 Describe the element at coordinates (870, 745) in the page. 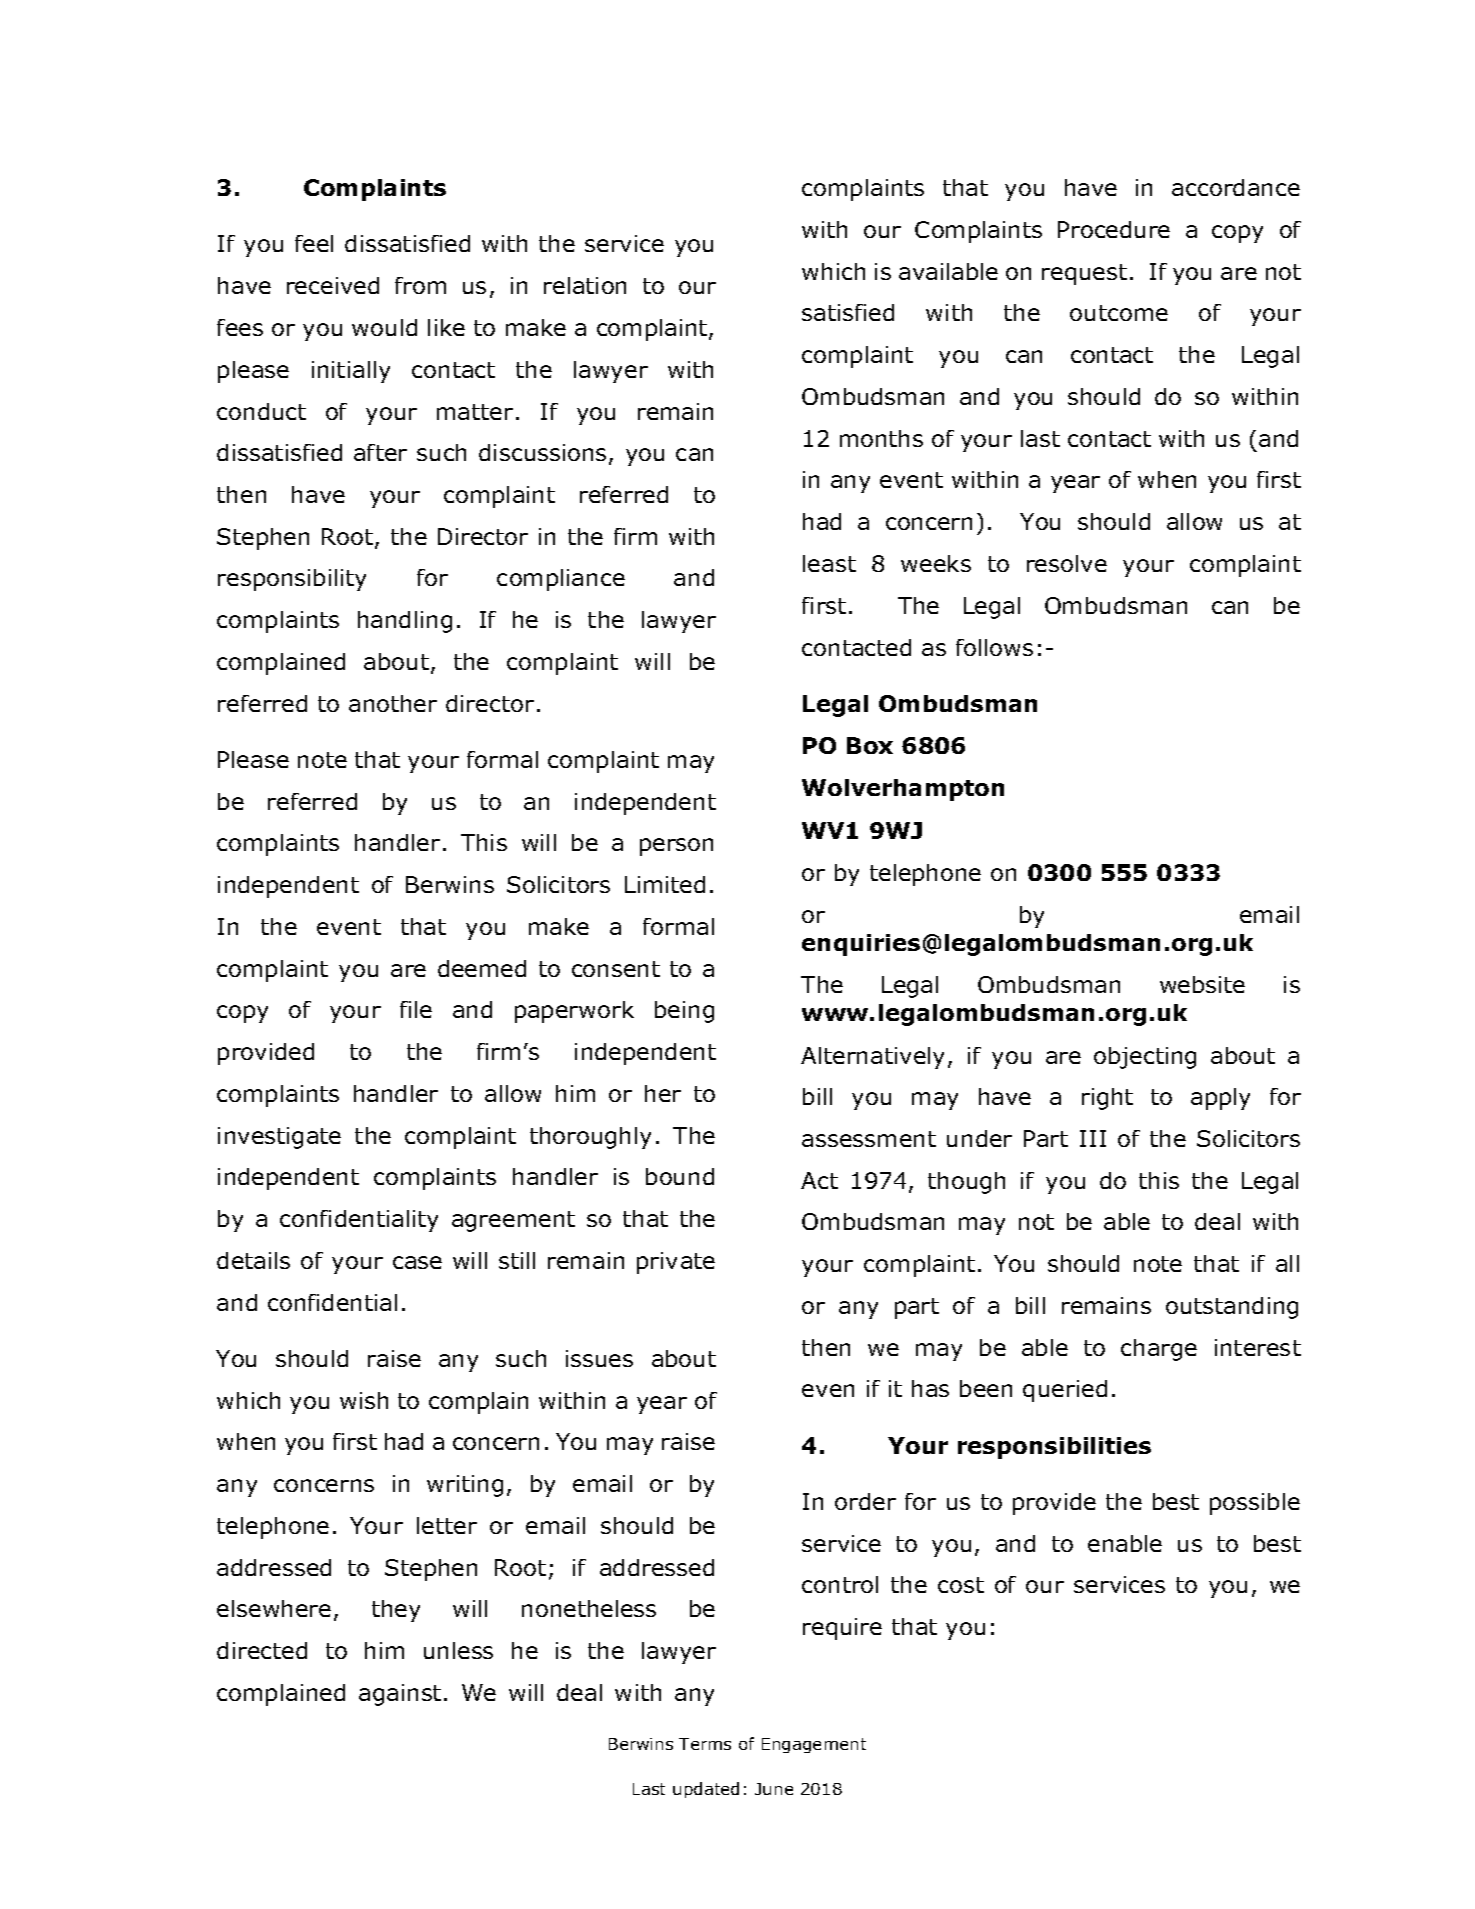

I see `Box` at that location.
